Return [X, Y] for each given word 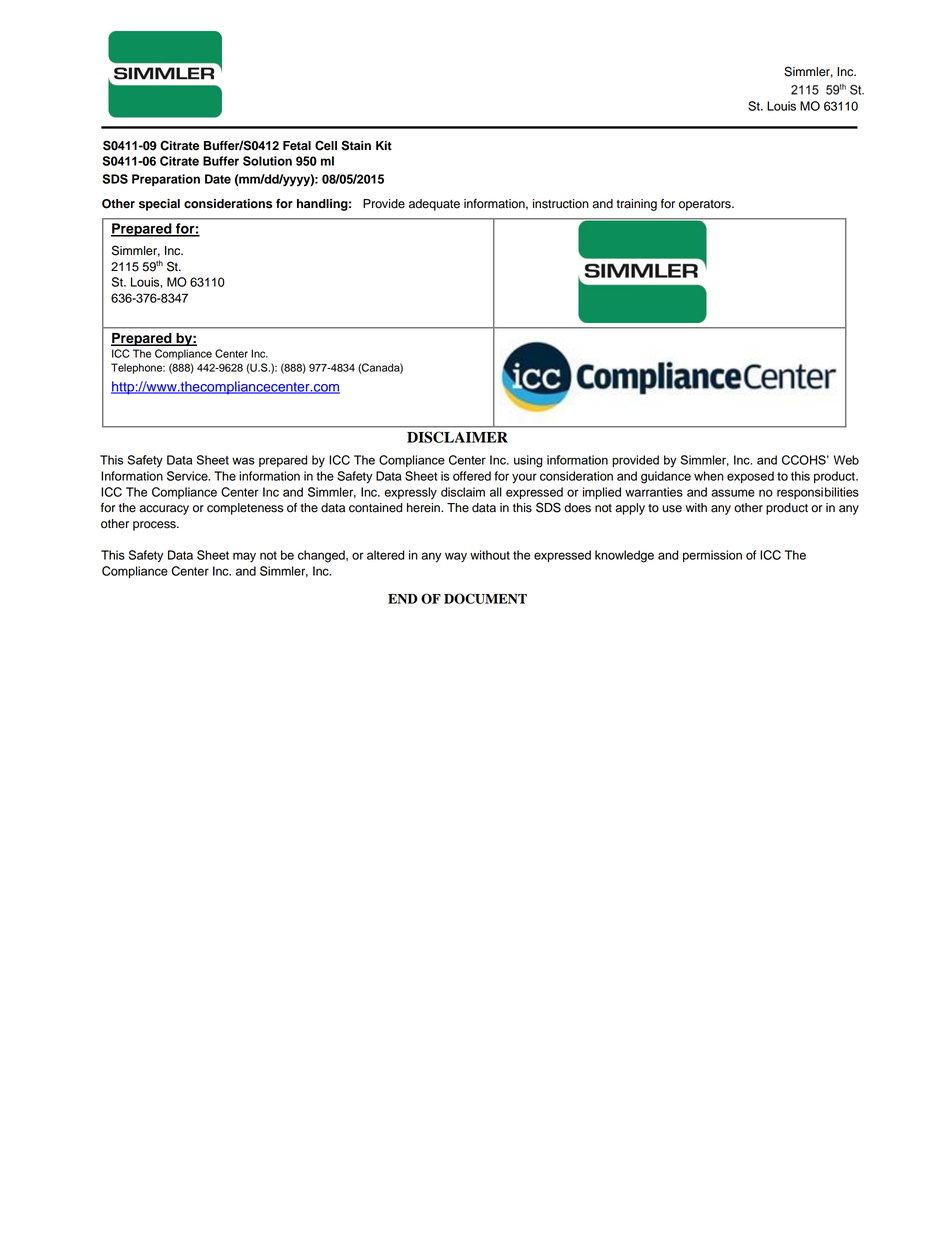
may [244, 557]
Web [846, 460]
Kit [384, 145]
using [528, 461]
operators [706, 205]
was [243, 461]
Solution [267, 161]
